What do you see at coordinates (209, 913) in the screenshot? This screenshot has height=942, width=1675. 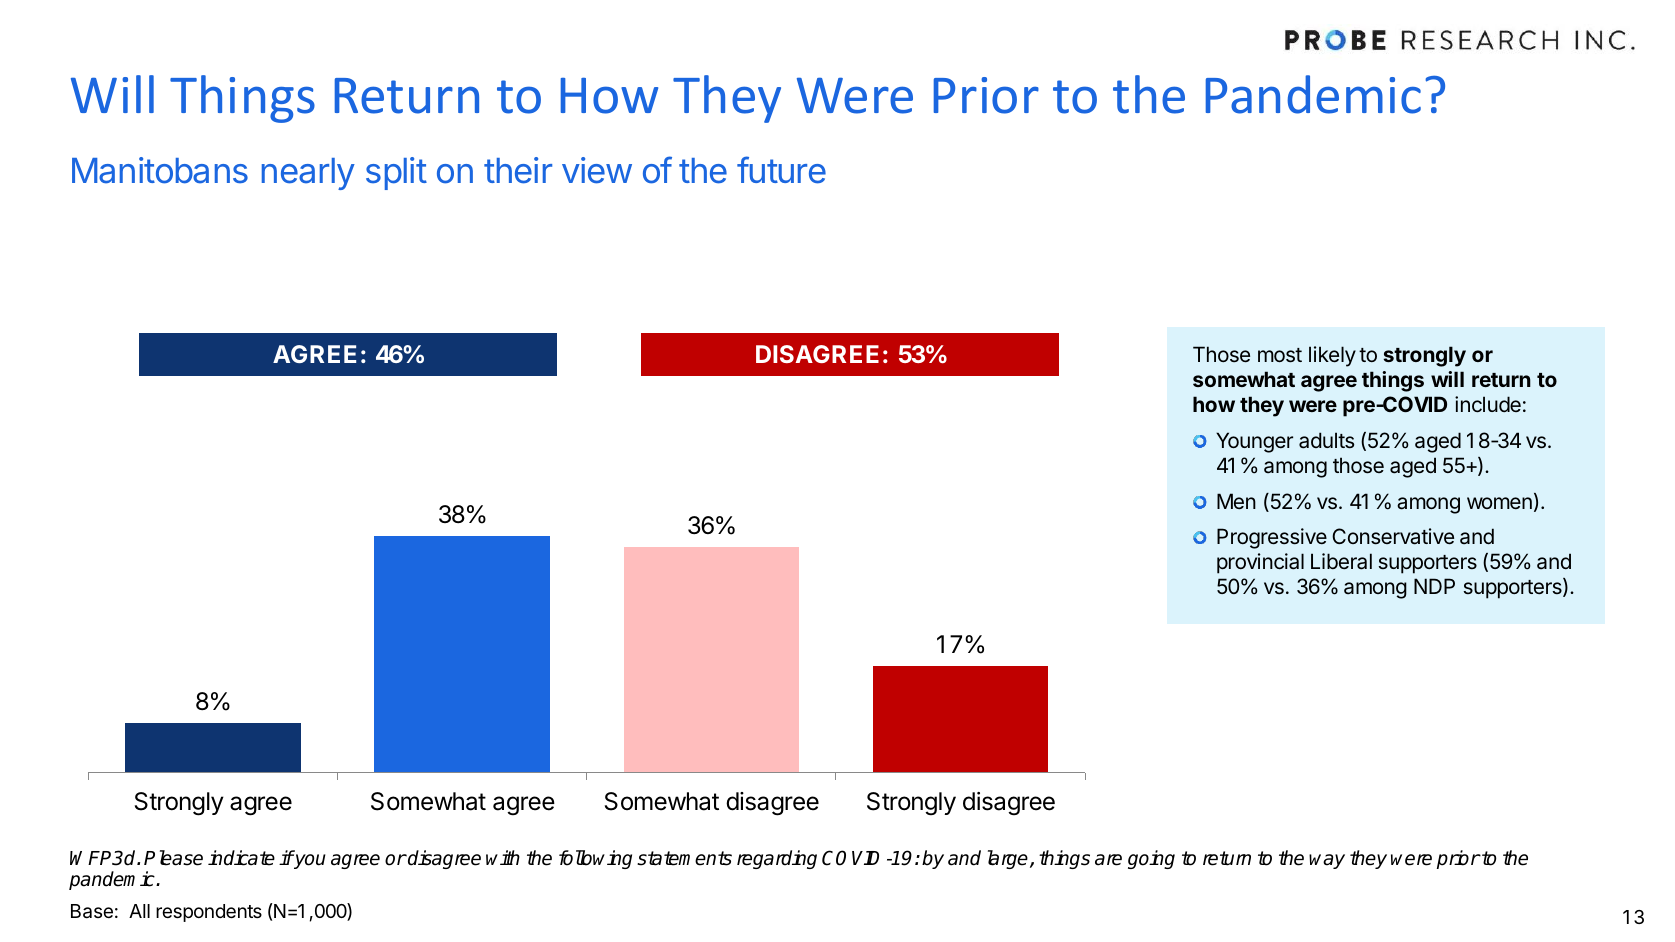 I see `respondents` at bounding box center [209, 913].
